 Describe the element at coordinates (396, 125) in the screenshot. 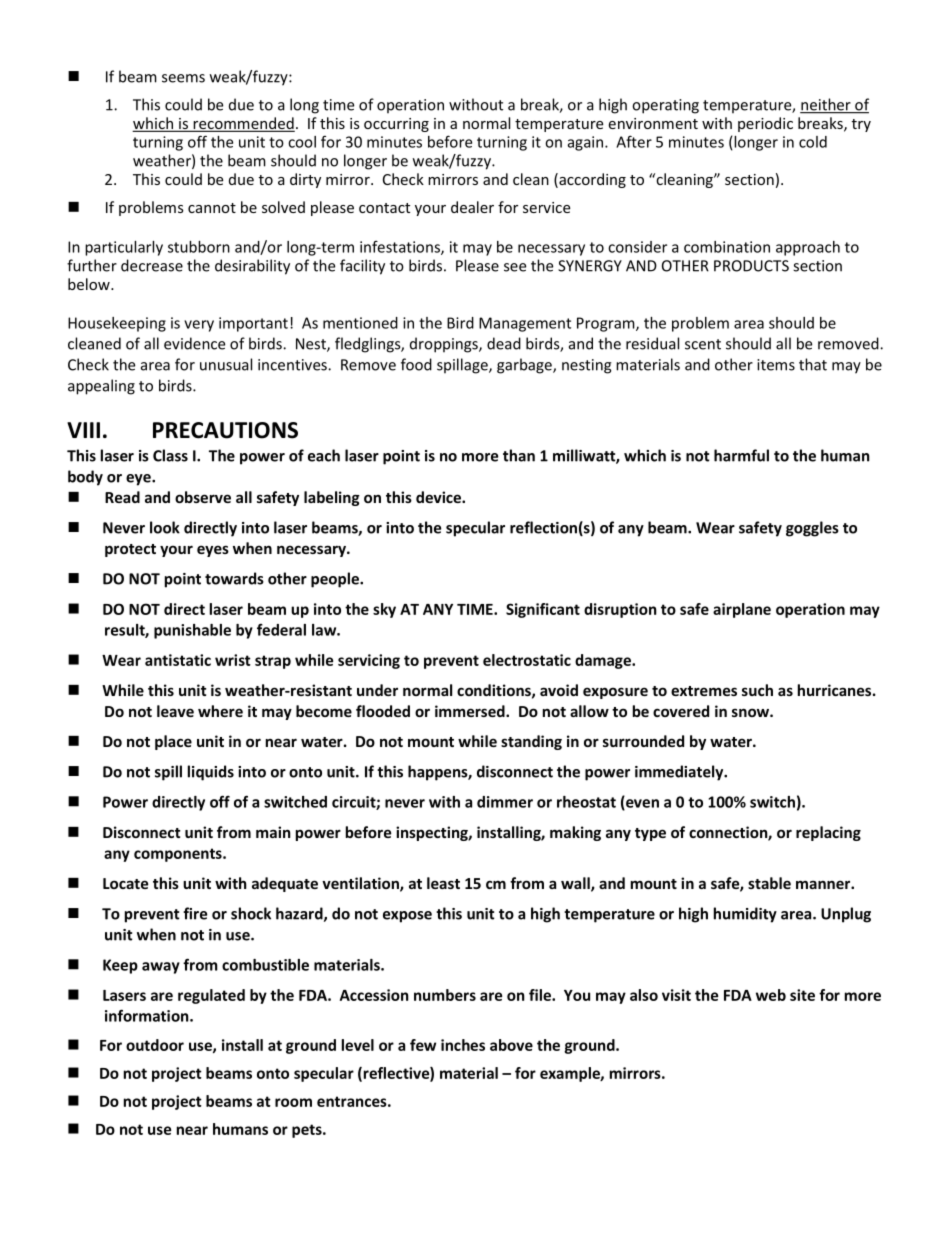

I see `occurring` at that location.
